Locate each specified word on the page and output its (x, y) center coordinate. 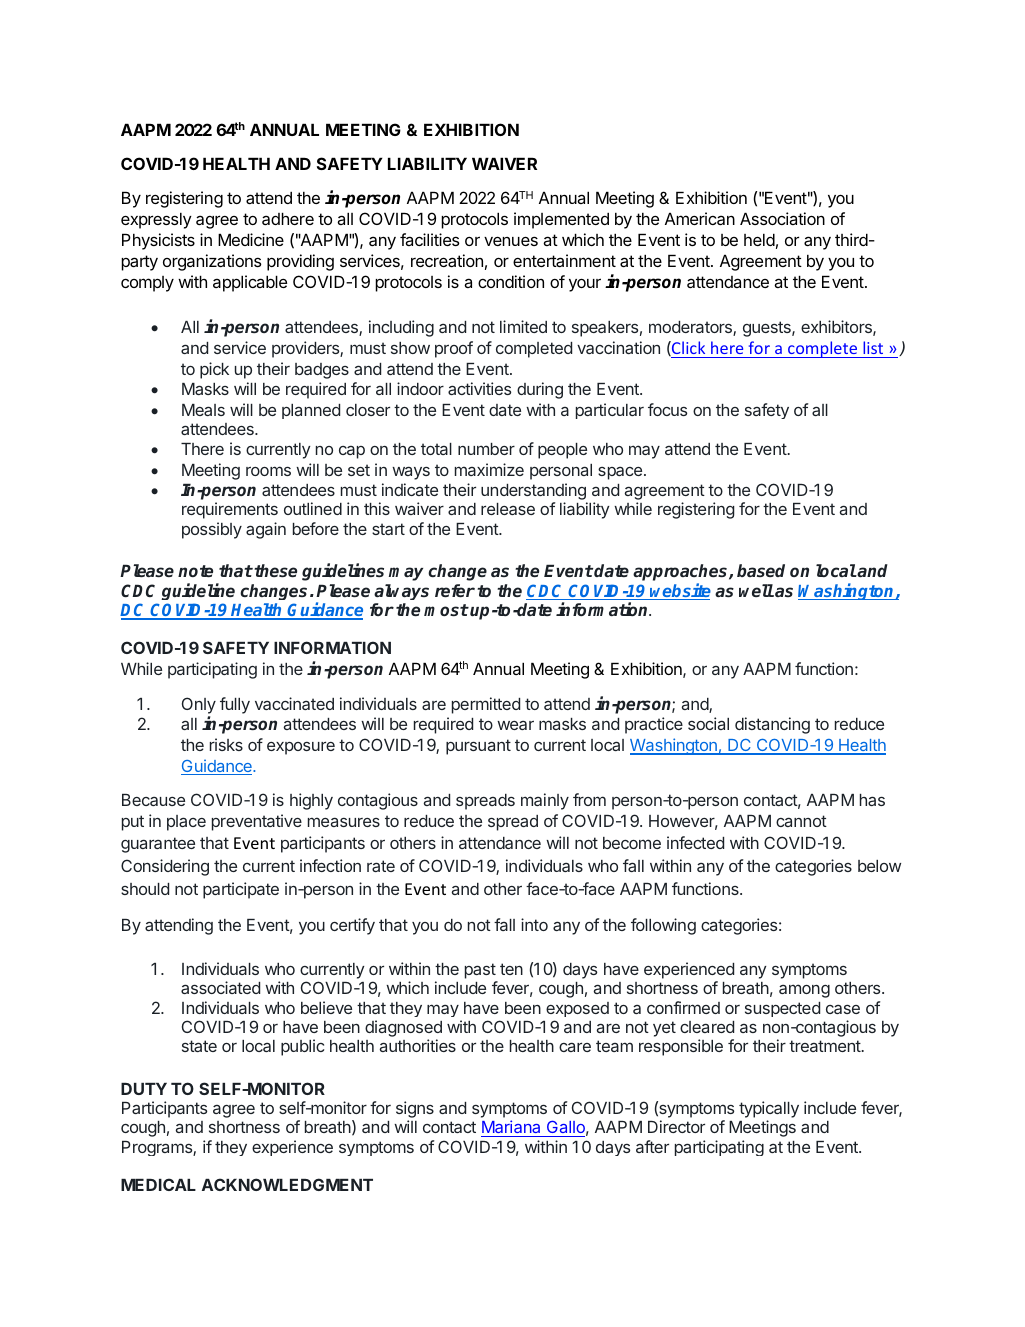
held (759, 239)
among (804, 991)
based (761, 570)
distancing (772, 725)
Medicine (251, 239)
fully (235, 705)
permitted (486, 705)
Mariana (512, 1128)
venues (511, 241)
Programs (158, 1148)
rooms (268, 471)
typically (769, 1111)
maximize (489, 469)
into (534, 924)
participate (241, 890)
